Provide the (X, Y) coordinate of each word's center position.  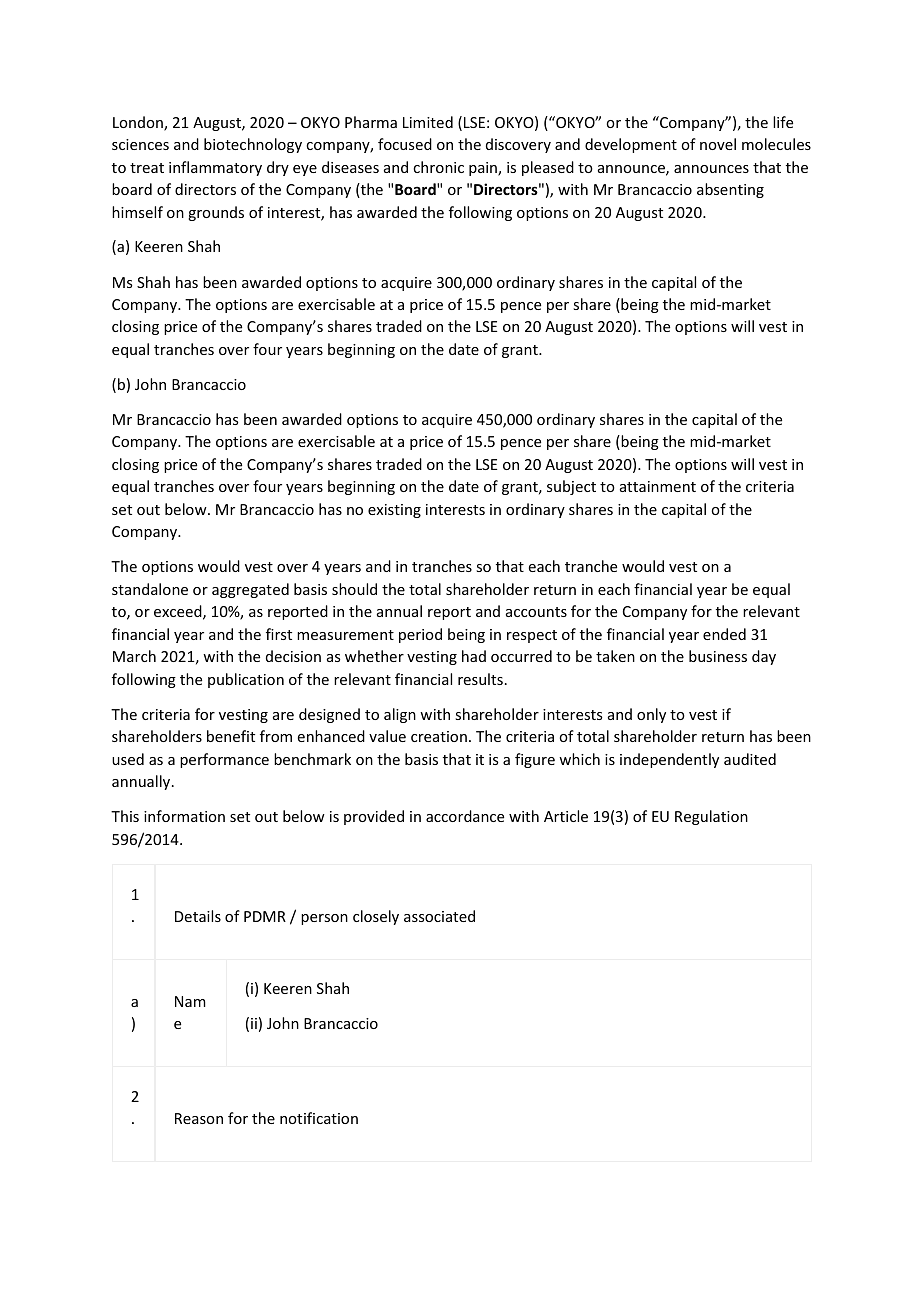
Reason (199, 1118)
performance (224, 760)
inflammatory (215, 168)
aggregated (250, 590)
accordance (465, 816)
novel (718, 144)
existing (394, 511)
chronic (438, 167)
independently (669, 760)
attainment (658, 486)
